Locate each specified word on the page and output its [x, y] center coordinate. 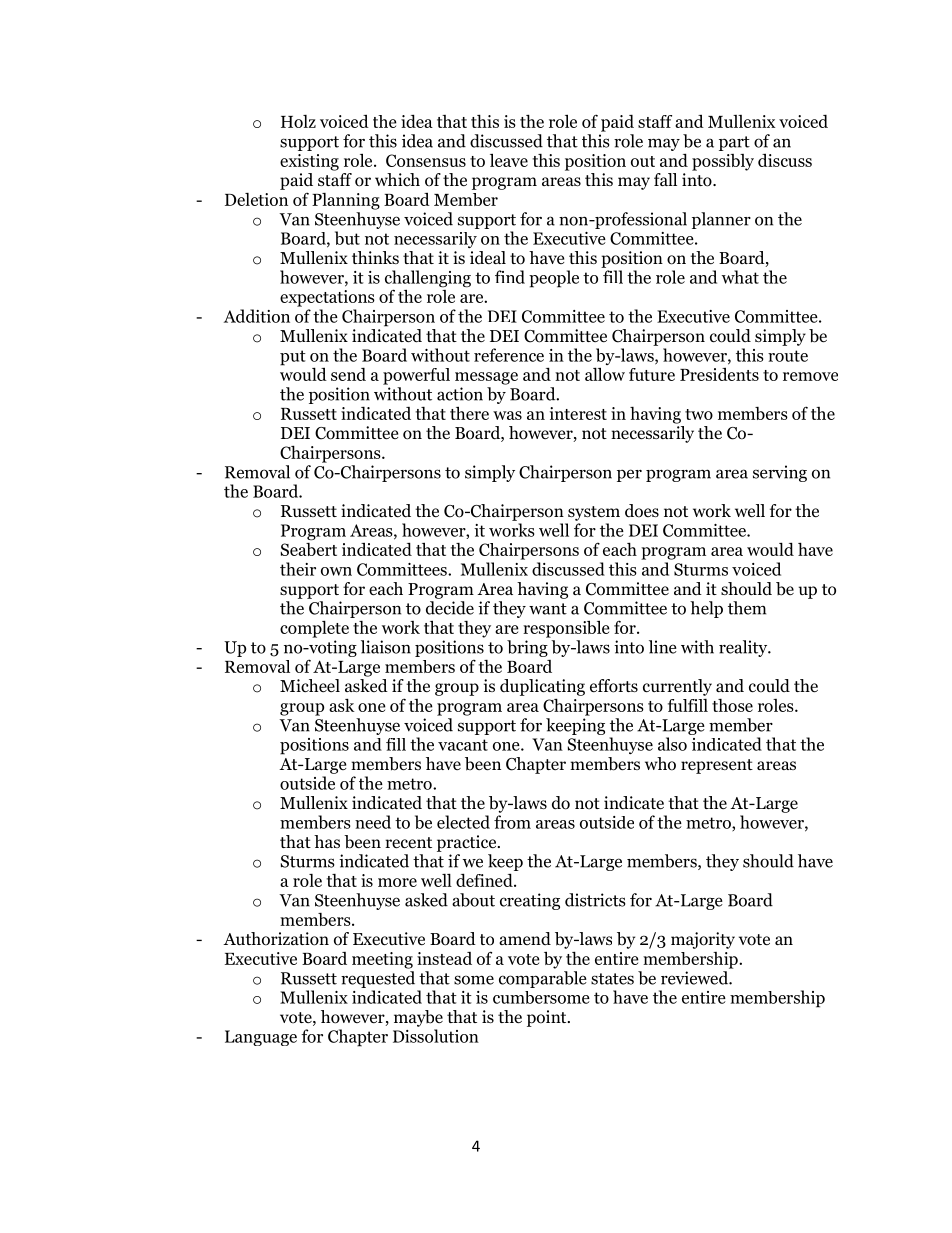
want [548, 609]
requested [378, 979]
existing [309, 162]
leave [509, 160]
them [747, 608]
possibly [723, 162]
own [336, 571]
